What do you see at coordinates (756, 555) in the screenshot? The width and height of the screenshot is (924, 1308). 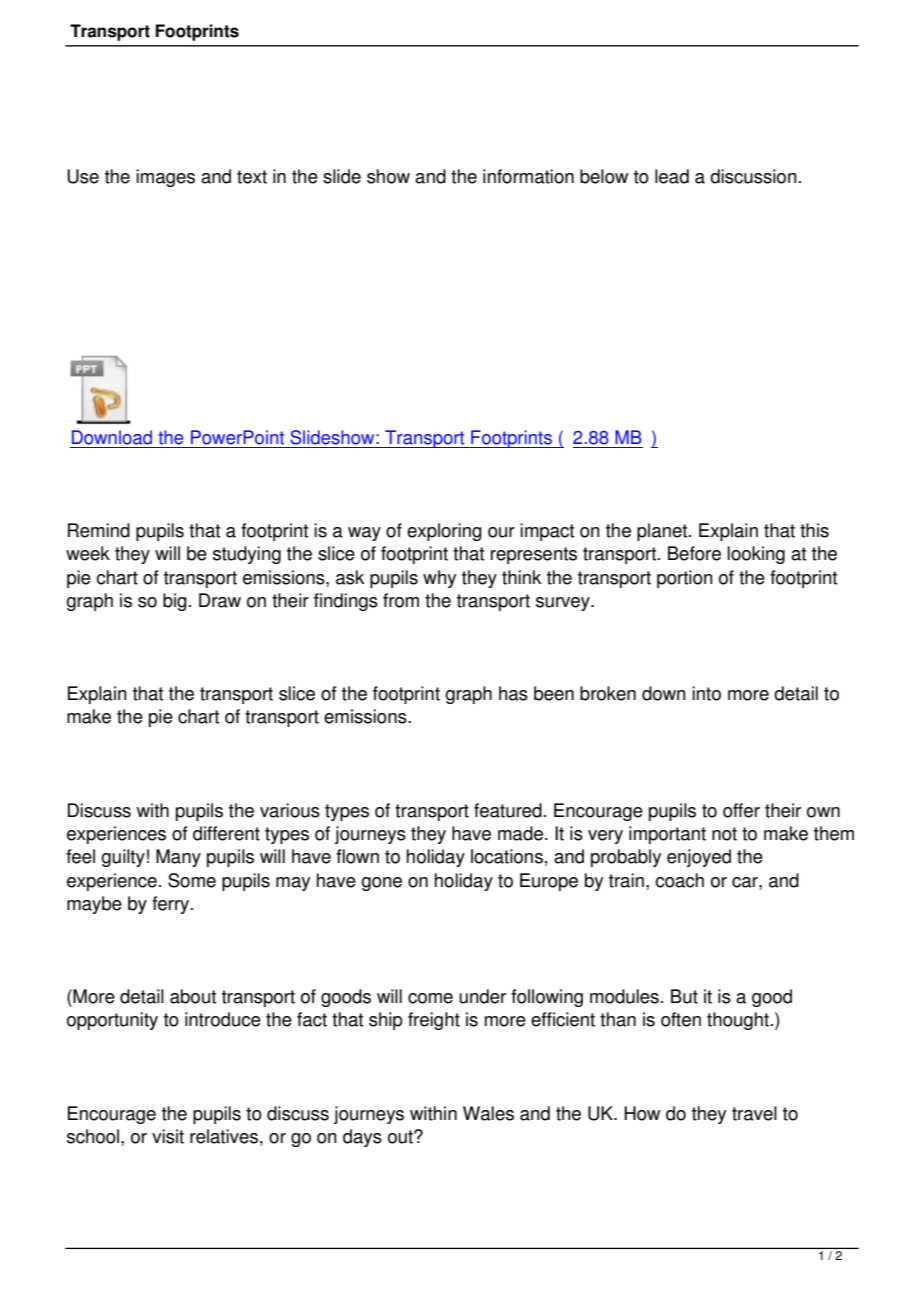 I see `looking` at bounding box center [756, 555].
